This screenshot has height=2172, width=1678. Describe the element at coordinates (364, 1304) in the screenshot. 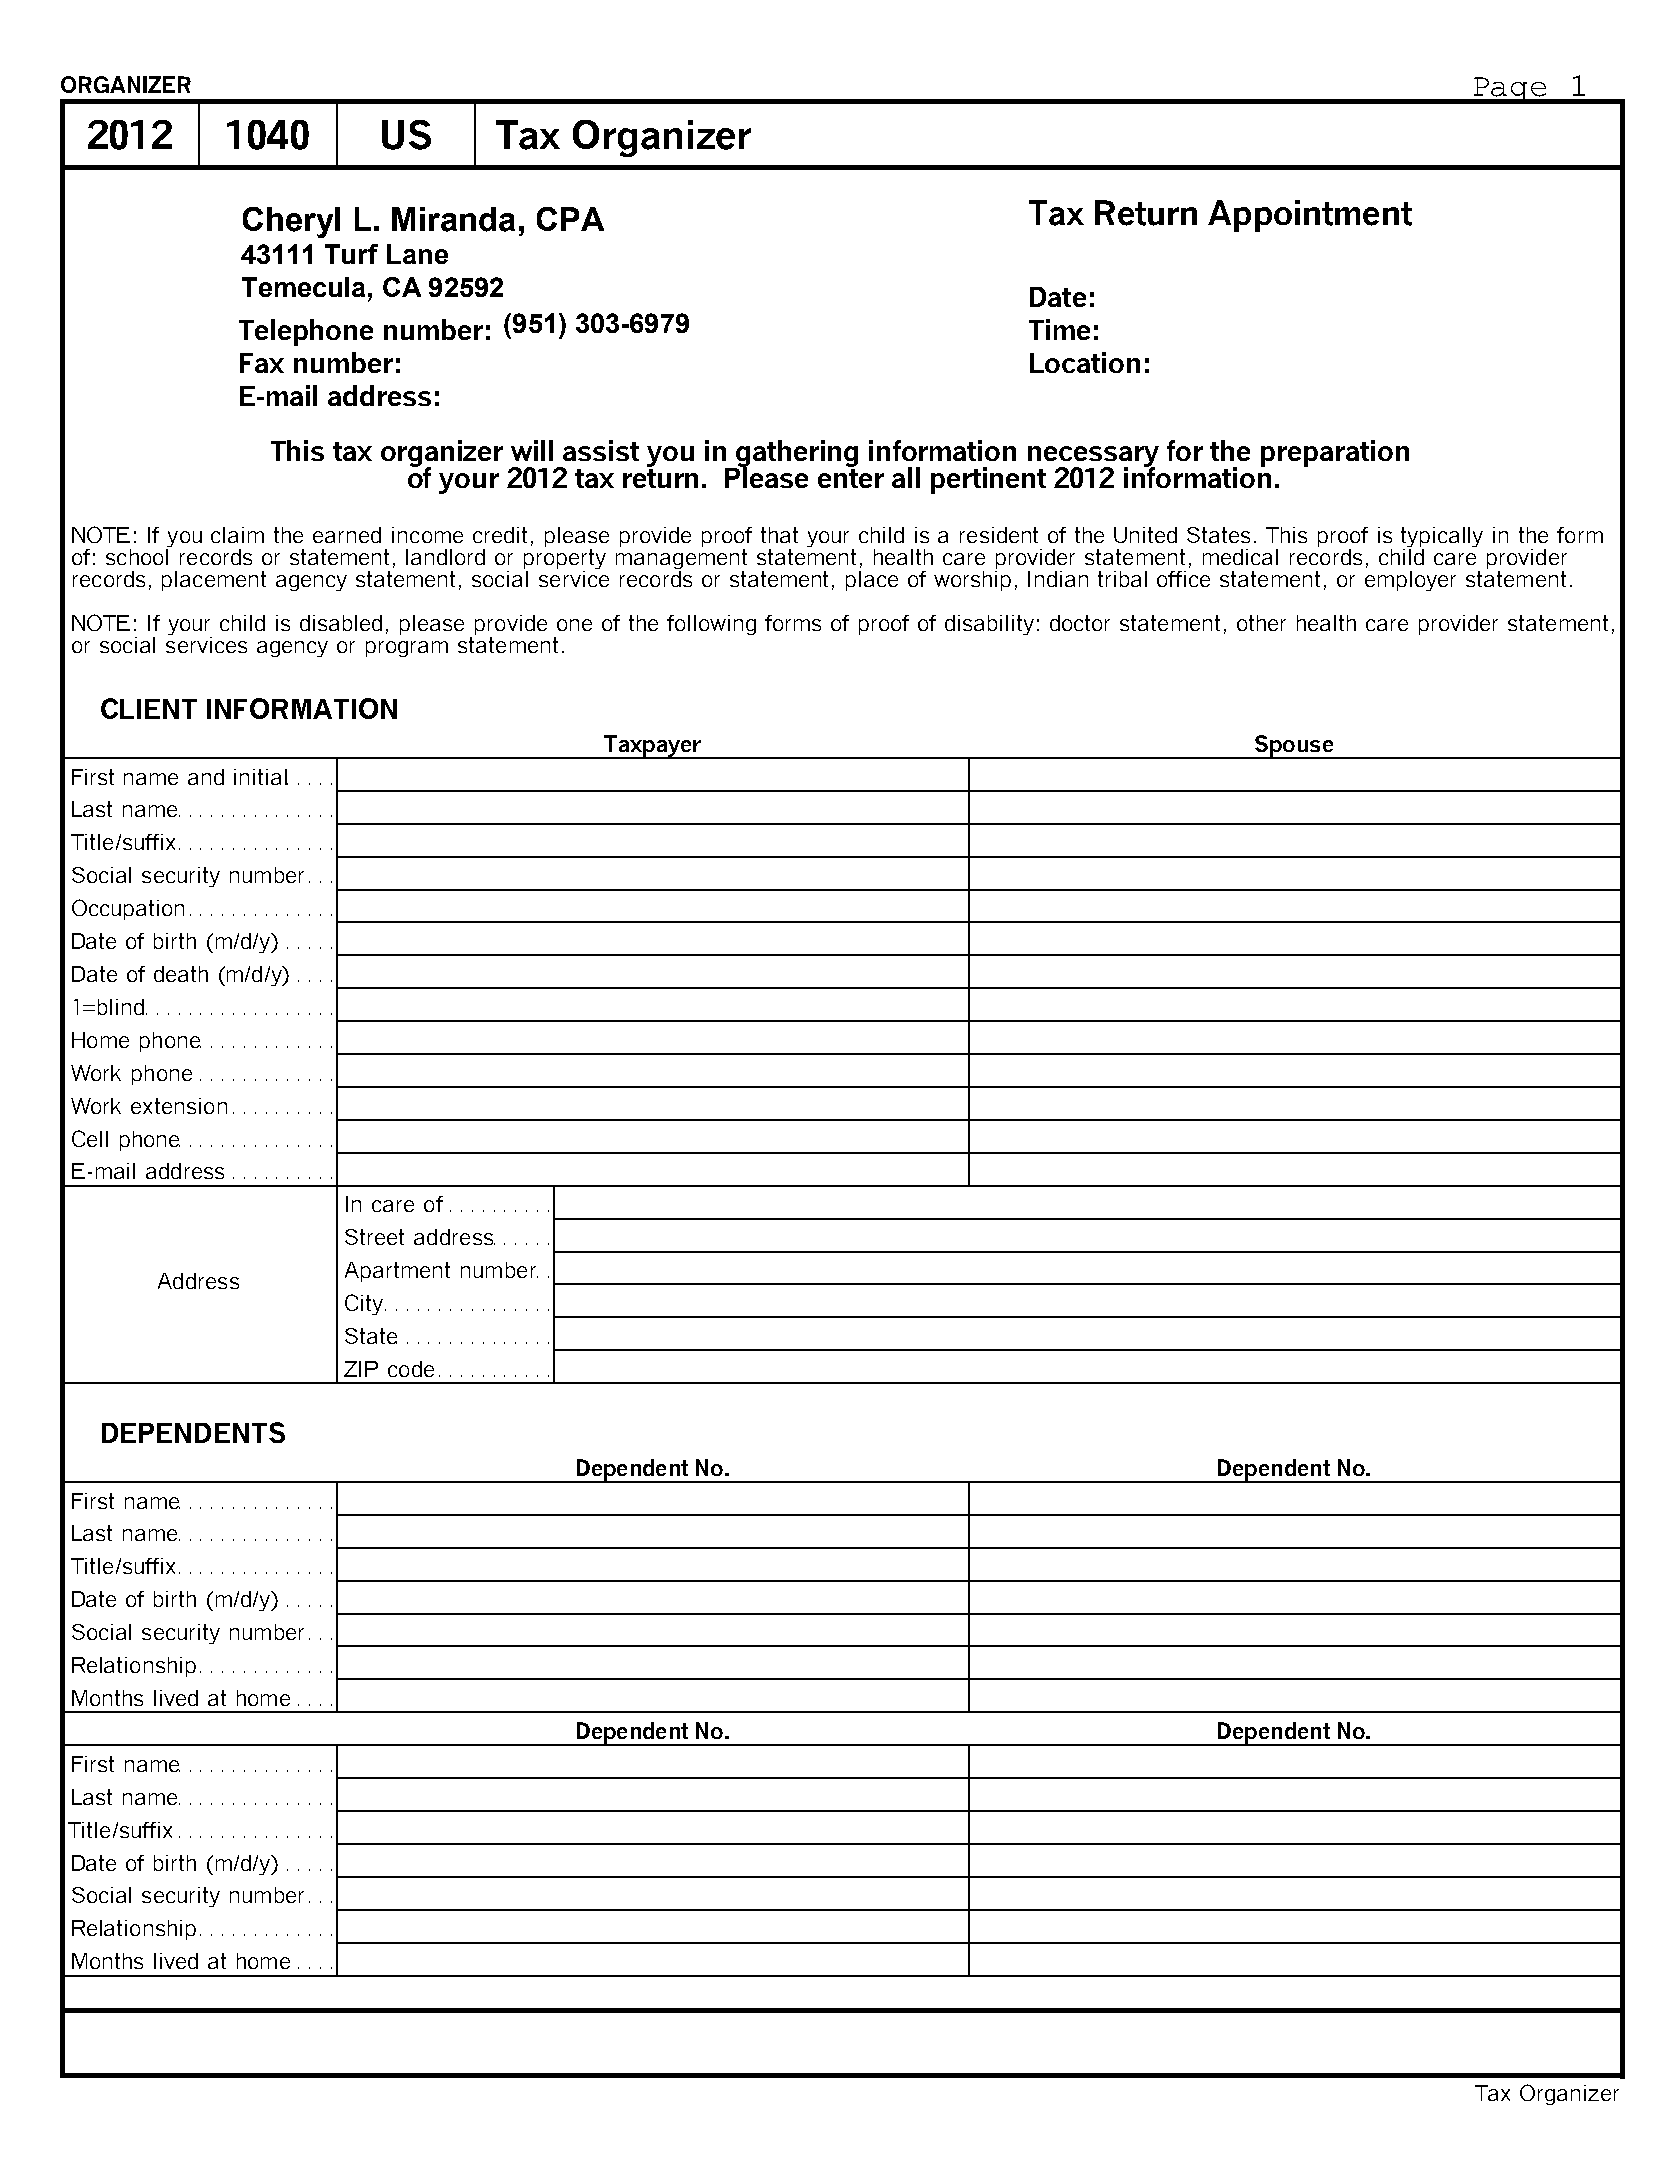

I see `City` at that location.
